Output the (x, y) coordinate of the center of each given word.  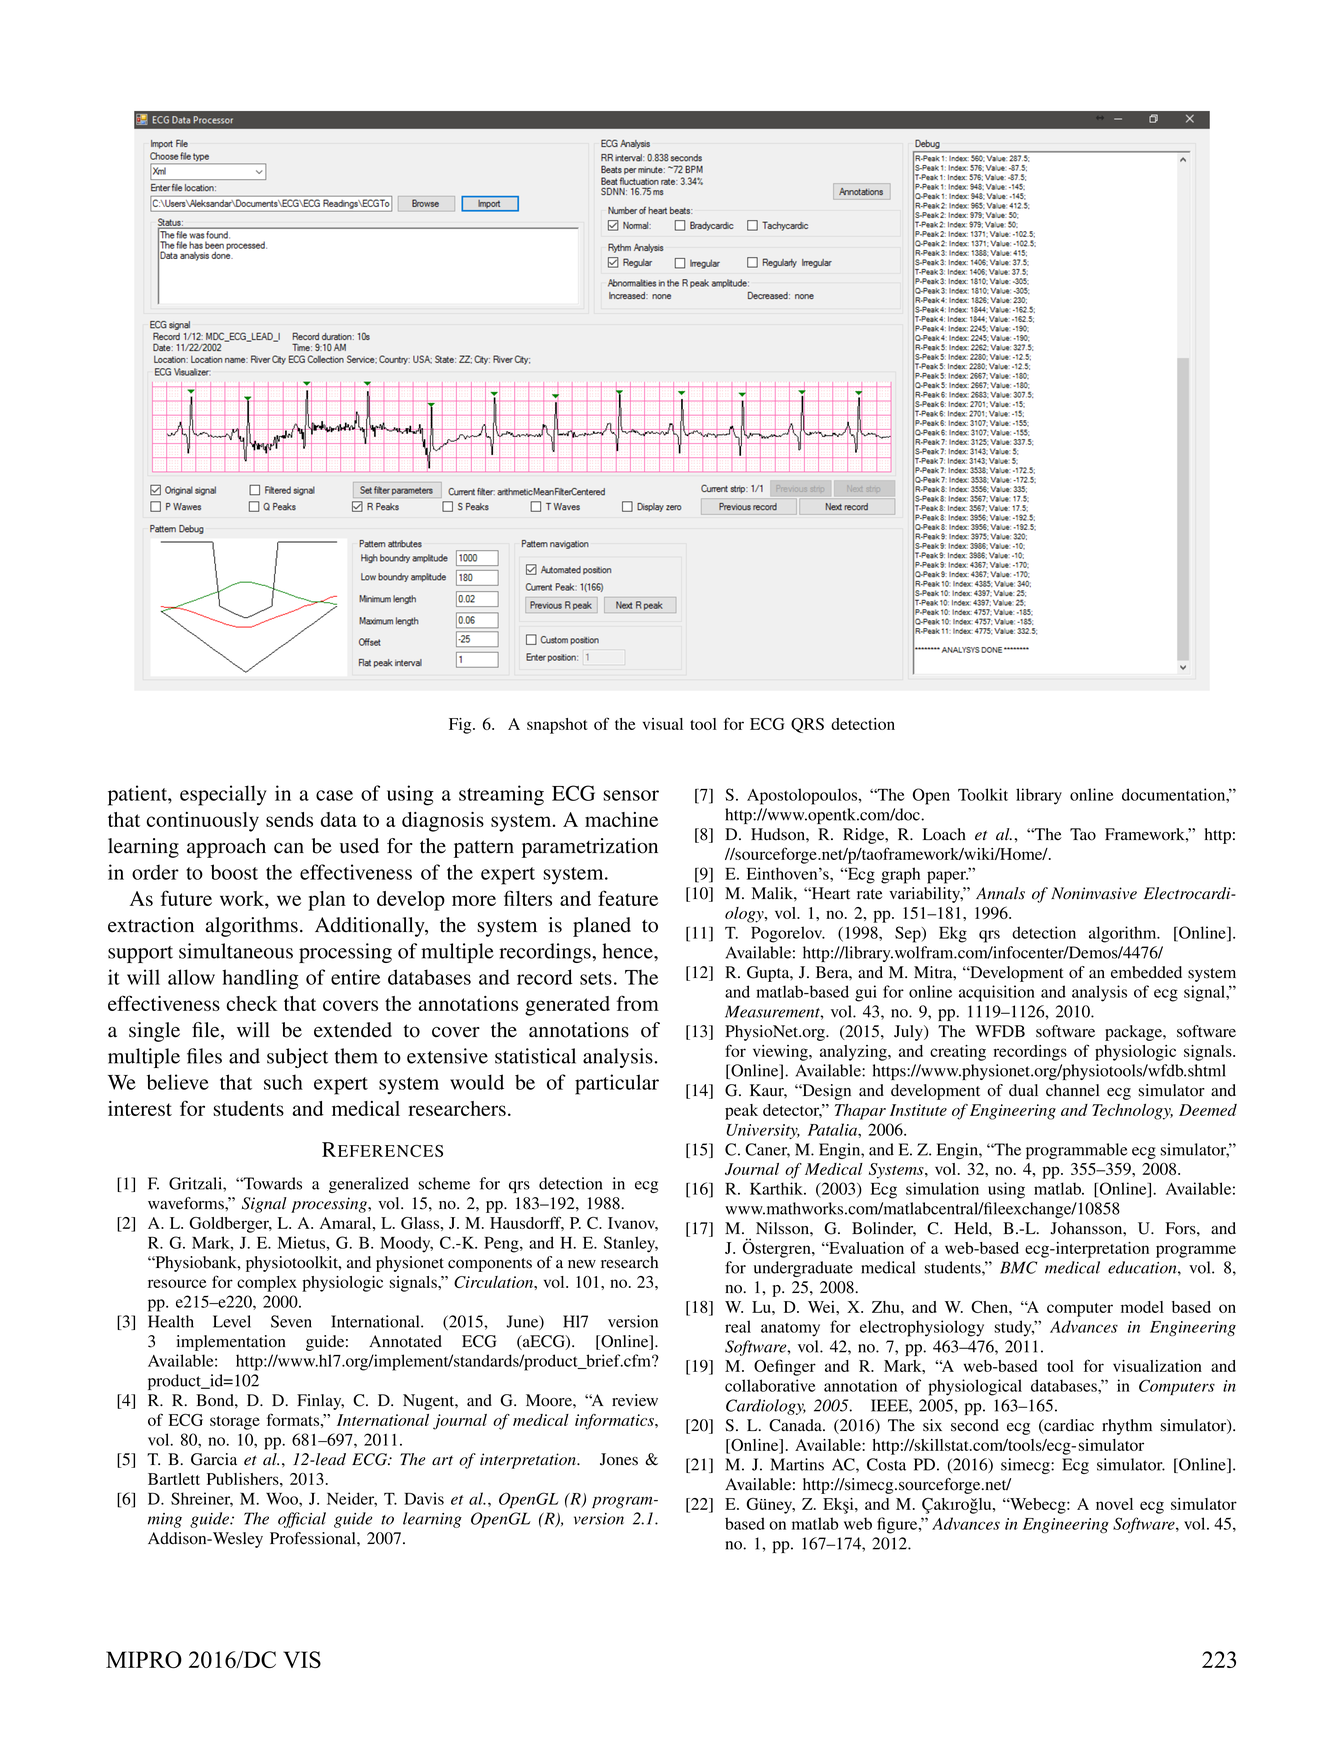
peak (741, 1112)
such (283, 1082)
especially (223, 795)
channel (1072, 1090)
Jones (619, 1459)
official (302, 1520)
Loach (944, 834)
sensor (631, 795)
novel (1114, 1504)
